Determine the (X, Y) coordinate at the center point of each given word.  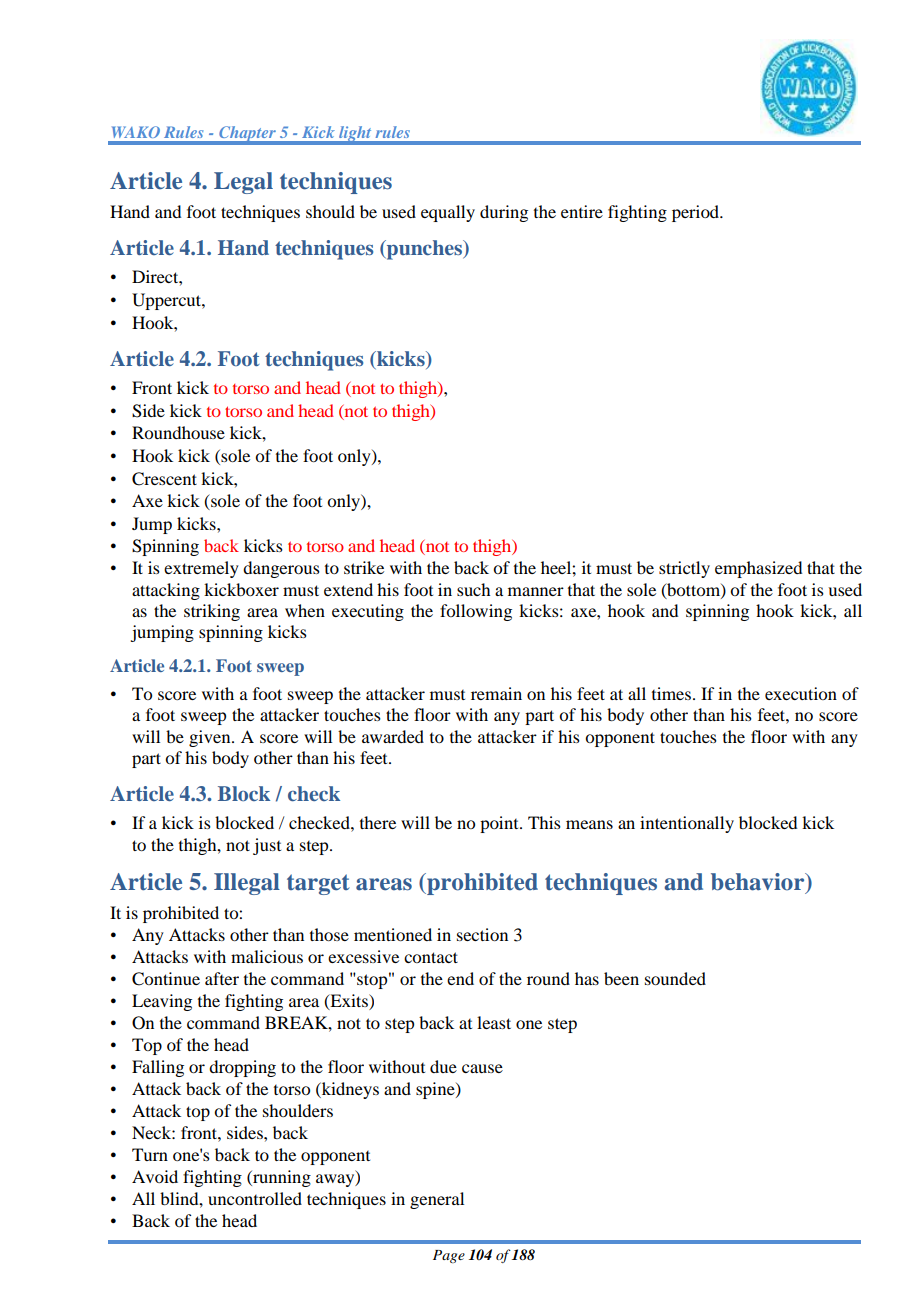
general (437, 1200)
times (671, 693)
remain (496, 693)
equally (448, 213)
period (697, 213)
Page (449, 1256)
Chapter (247, 135)
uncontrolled (255, 1198)
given (211, 738)
